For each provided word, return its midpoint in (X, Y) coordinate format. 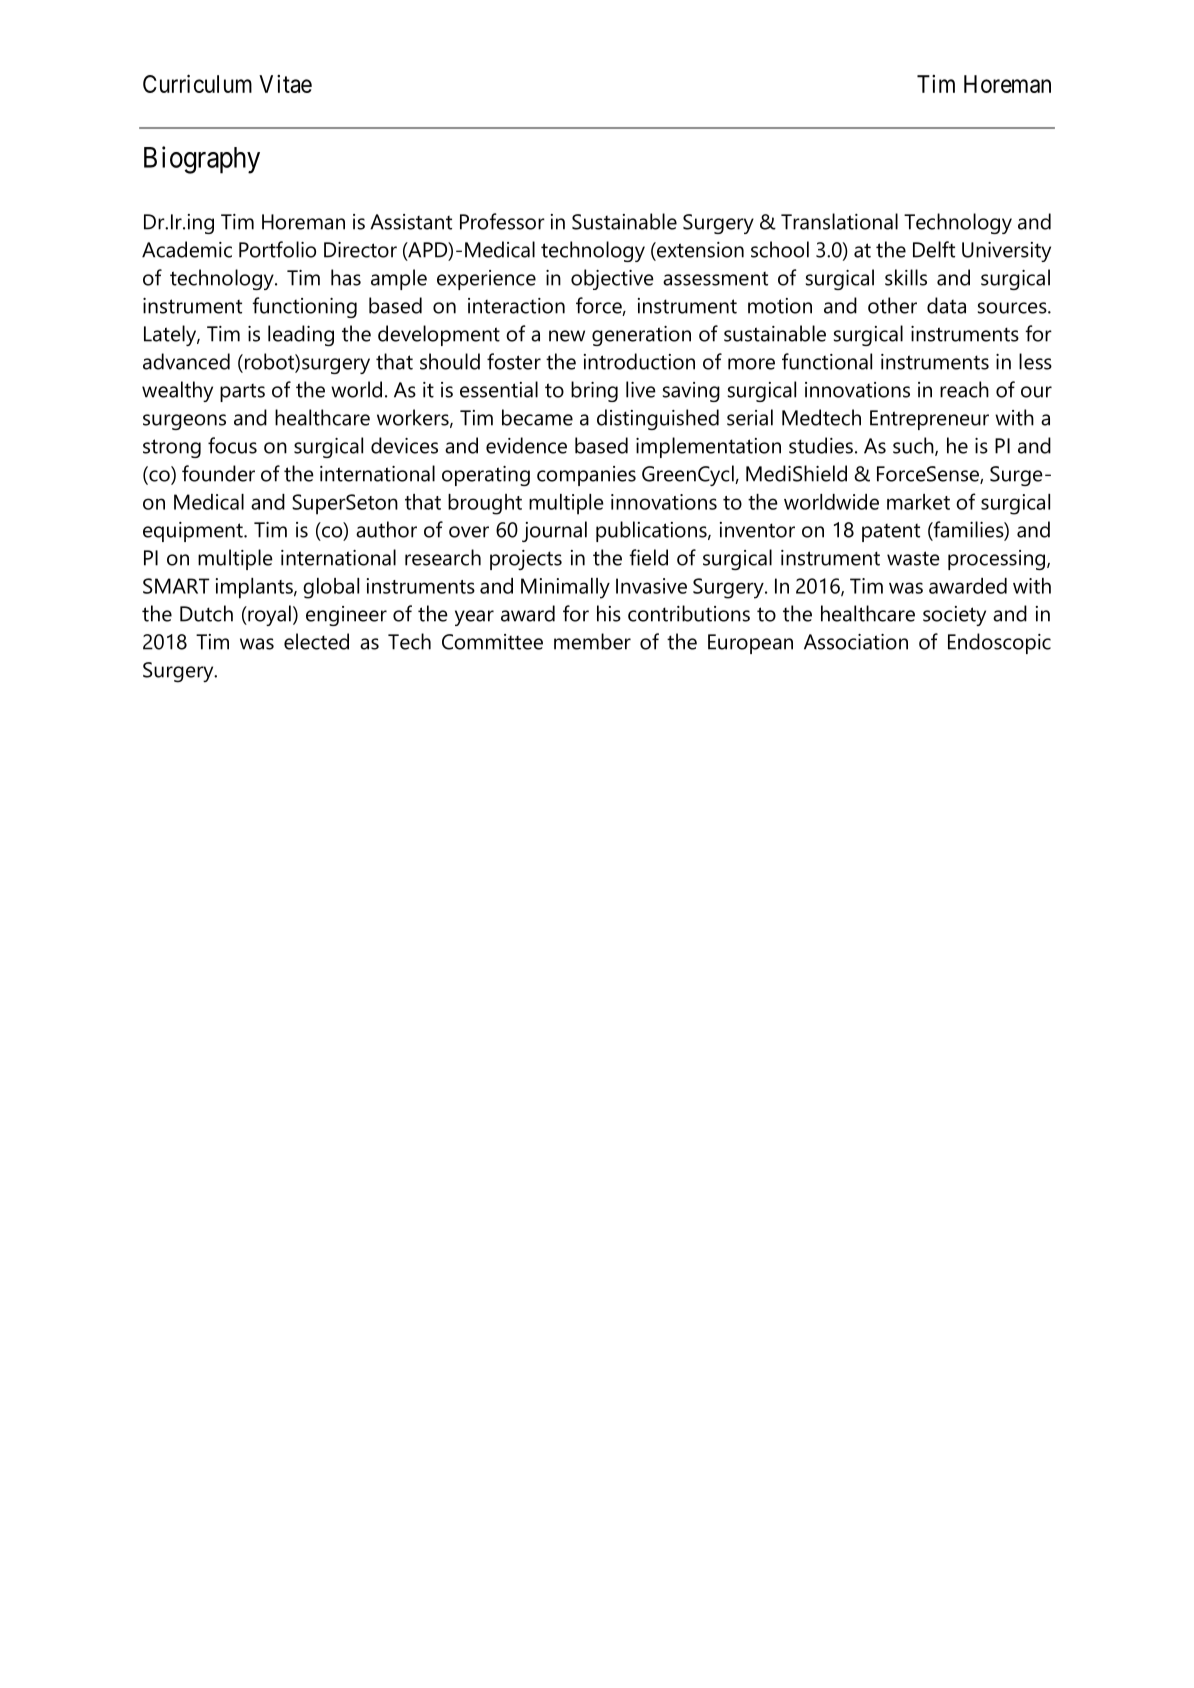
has (346, 277)
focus (232, 445)
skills (906, 277)
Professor (502, 221)
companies (586, 476)
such (914, 446)
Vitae (285, 84)
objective (612, 279)
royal (268, 615)
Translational (839, 221)
